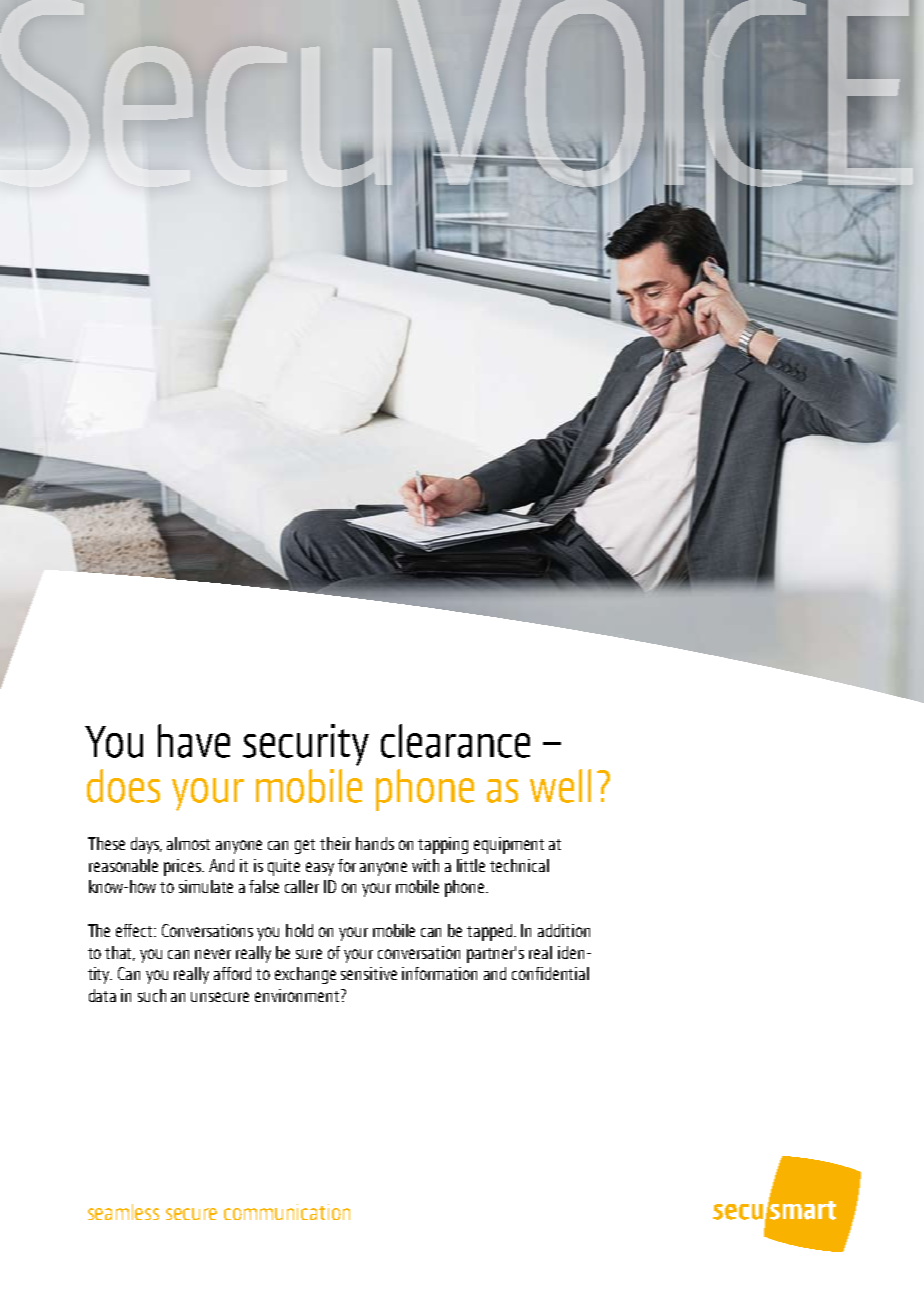 This document has height=1308, width=924. Describe the element at coordinates (299, 930) in the document. I see `hold` at that location.
